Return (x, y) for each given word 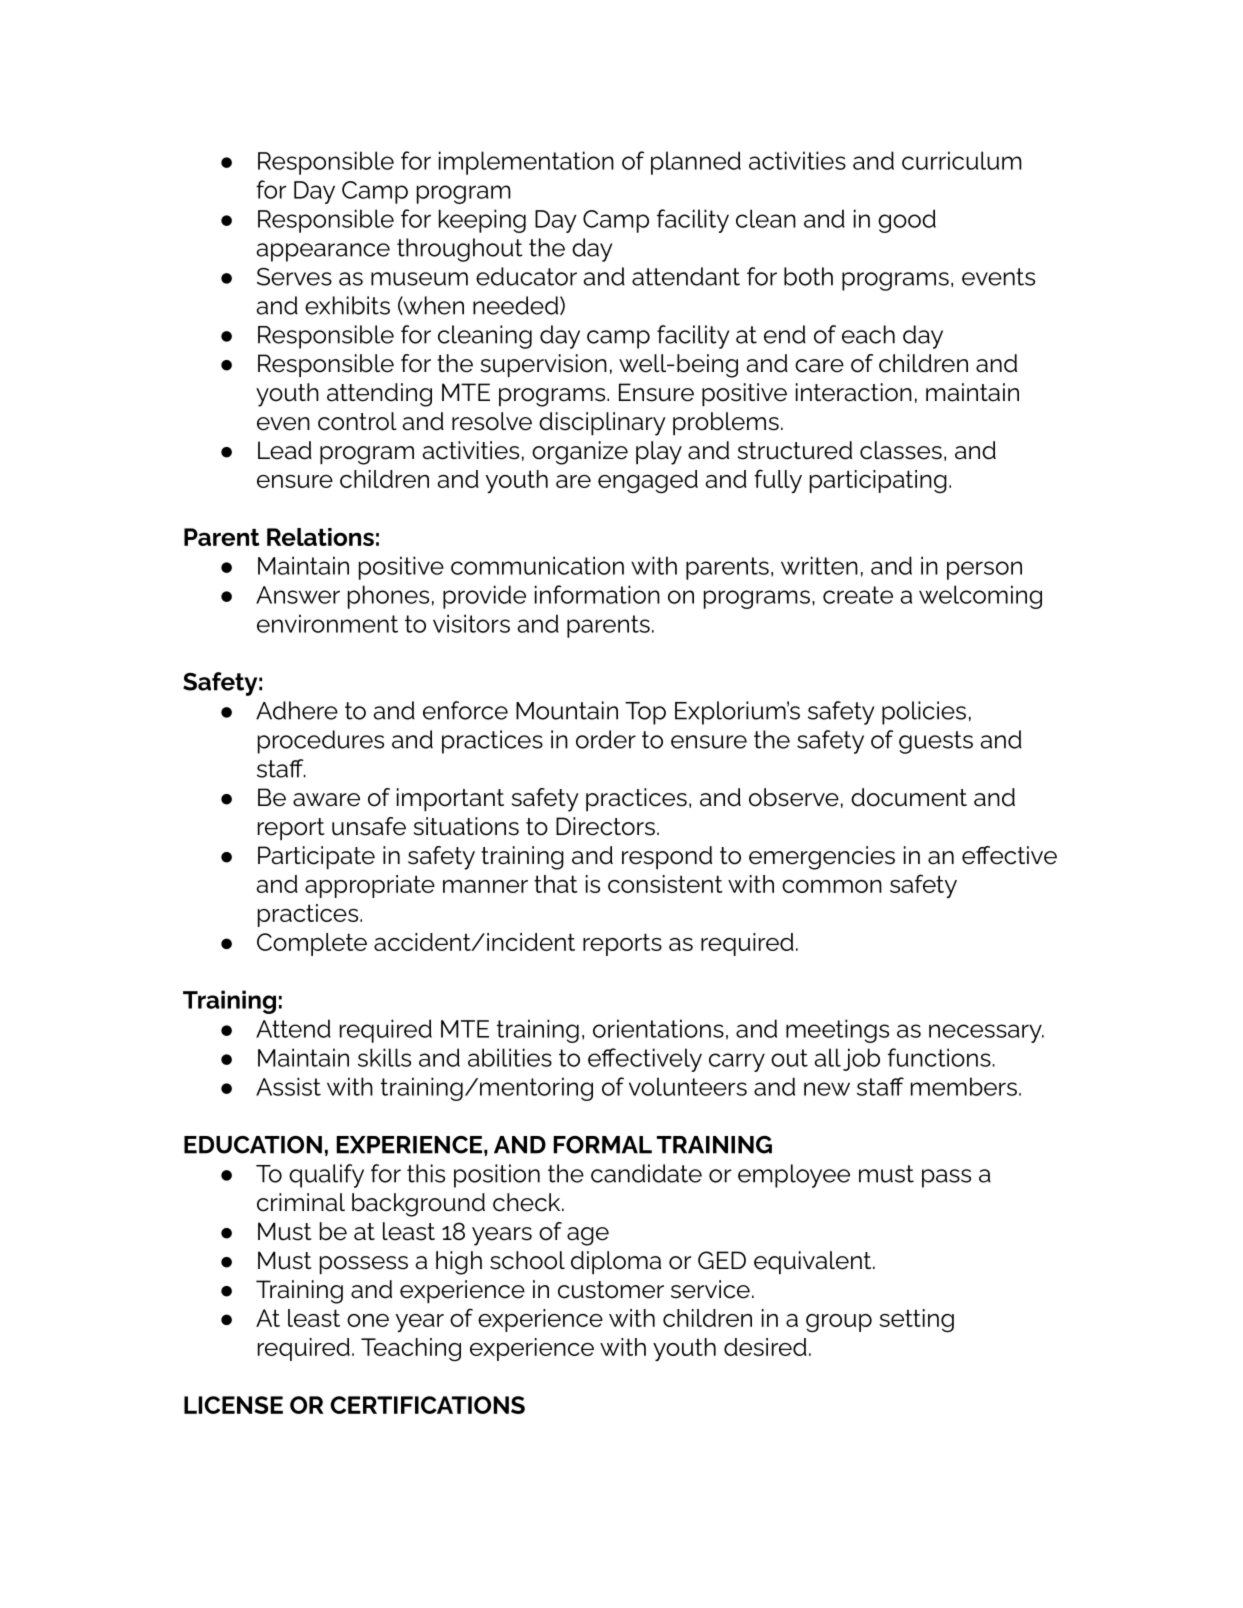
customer (611, 1290)
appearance (323, 252)
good (907, 221)
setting (916, 1320)
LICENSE (233, 1405)
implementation (526, 163)
